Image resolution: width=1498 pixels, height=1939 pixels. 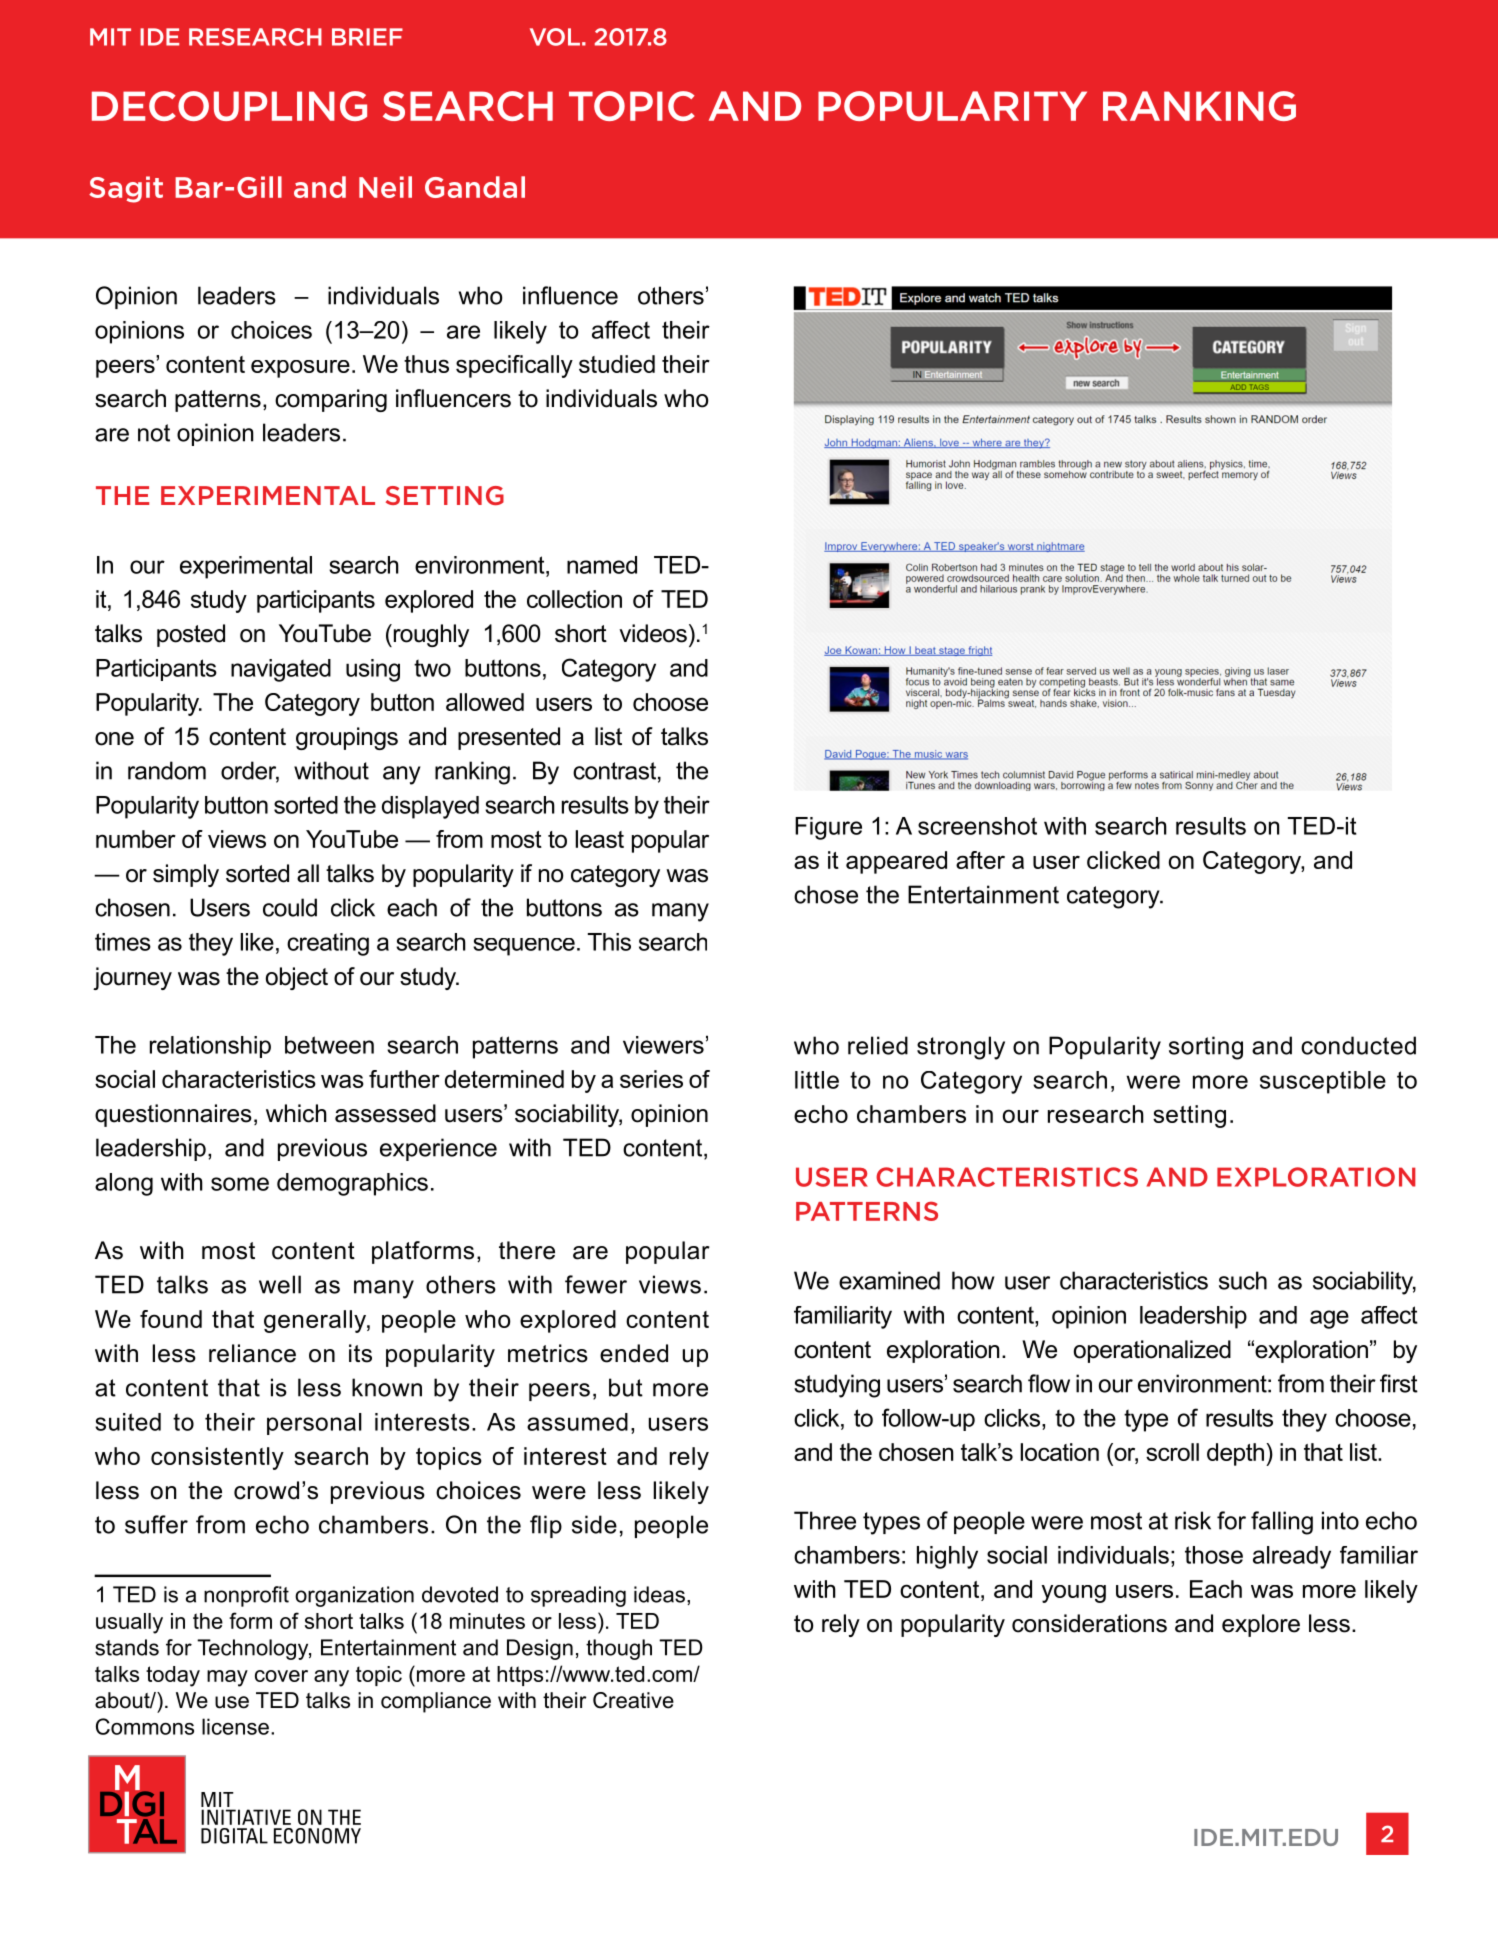 I want to click on DECOUPLING, so click(x=229, y=106).
